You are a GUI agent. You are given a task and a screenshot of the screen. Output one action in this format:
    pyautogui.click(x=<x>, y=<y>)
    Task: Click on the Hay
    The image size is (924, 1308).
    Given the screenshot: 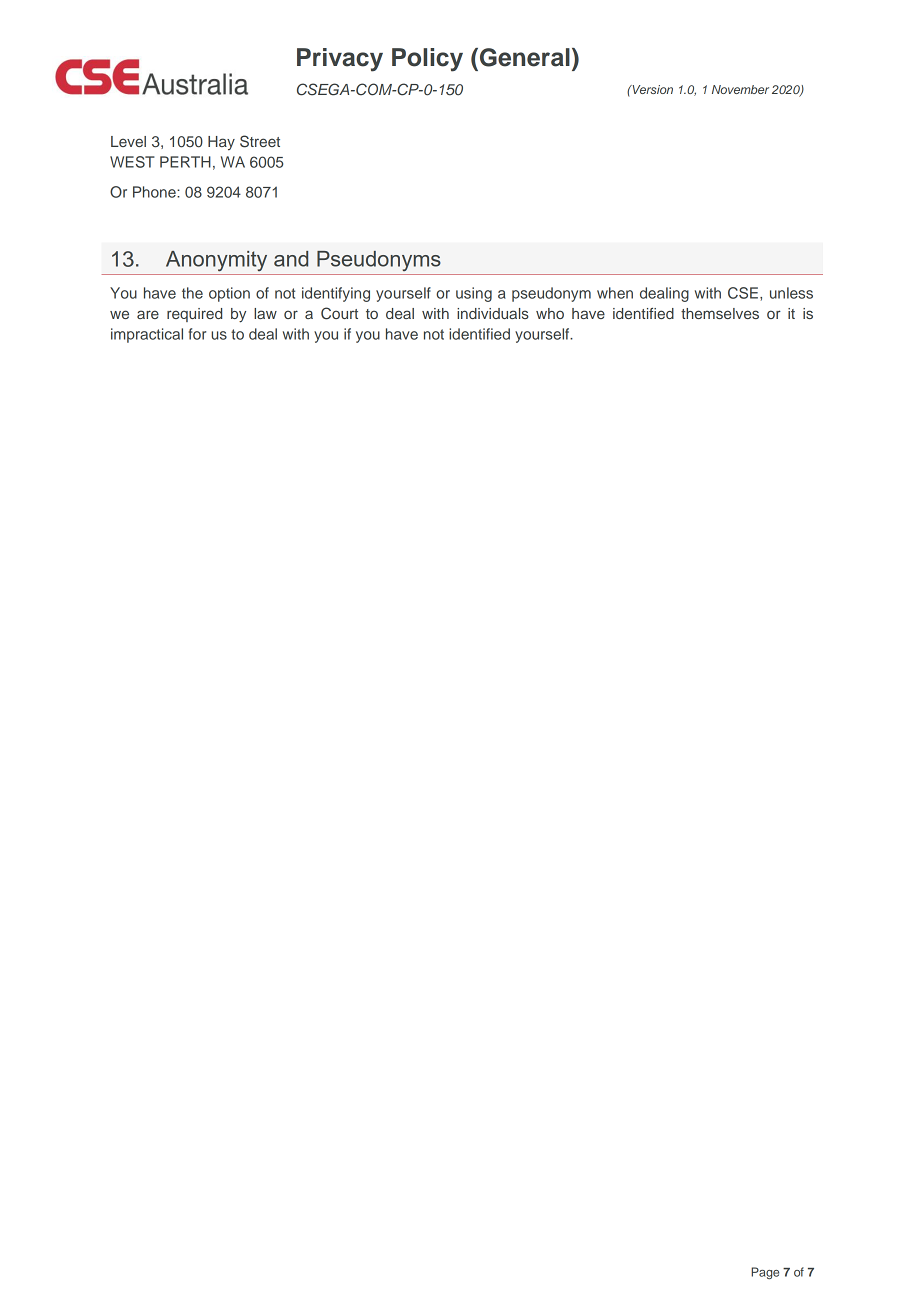 What is the action you would take?
    pyautogui.click(x=221, y=143)
